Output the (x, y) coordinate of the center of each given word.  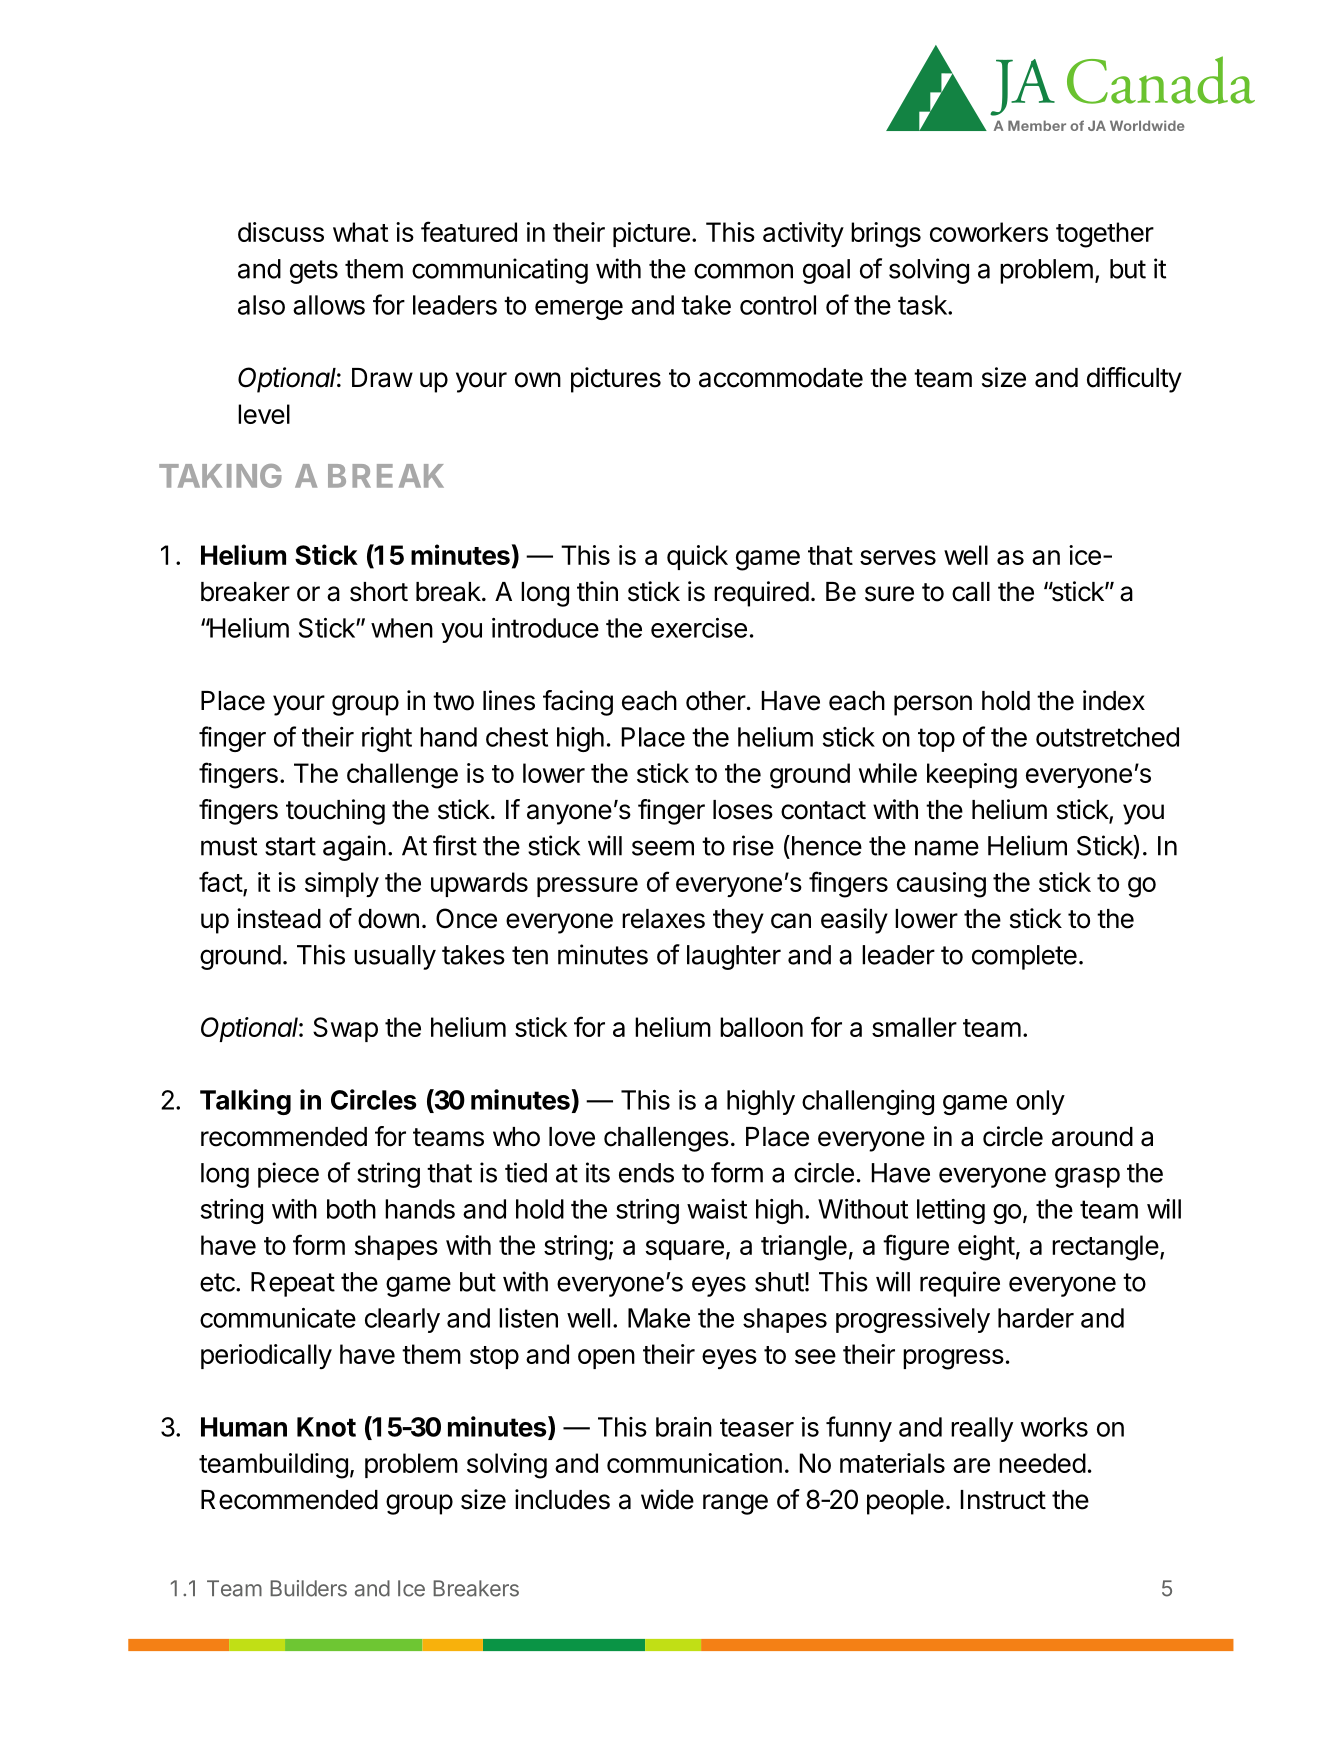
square (685, 1250)
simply (342, 884)
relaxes (663, 919)
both (351, 1209)
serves (898, 557)
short (379, 592)
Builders (308, 1588)
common (743, 271)
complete (1024, 957)
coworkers (989, 232)
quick (697, 557)
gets (314, 272)
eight (986, 1248)
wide (667, 1499)
